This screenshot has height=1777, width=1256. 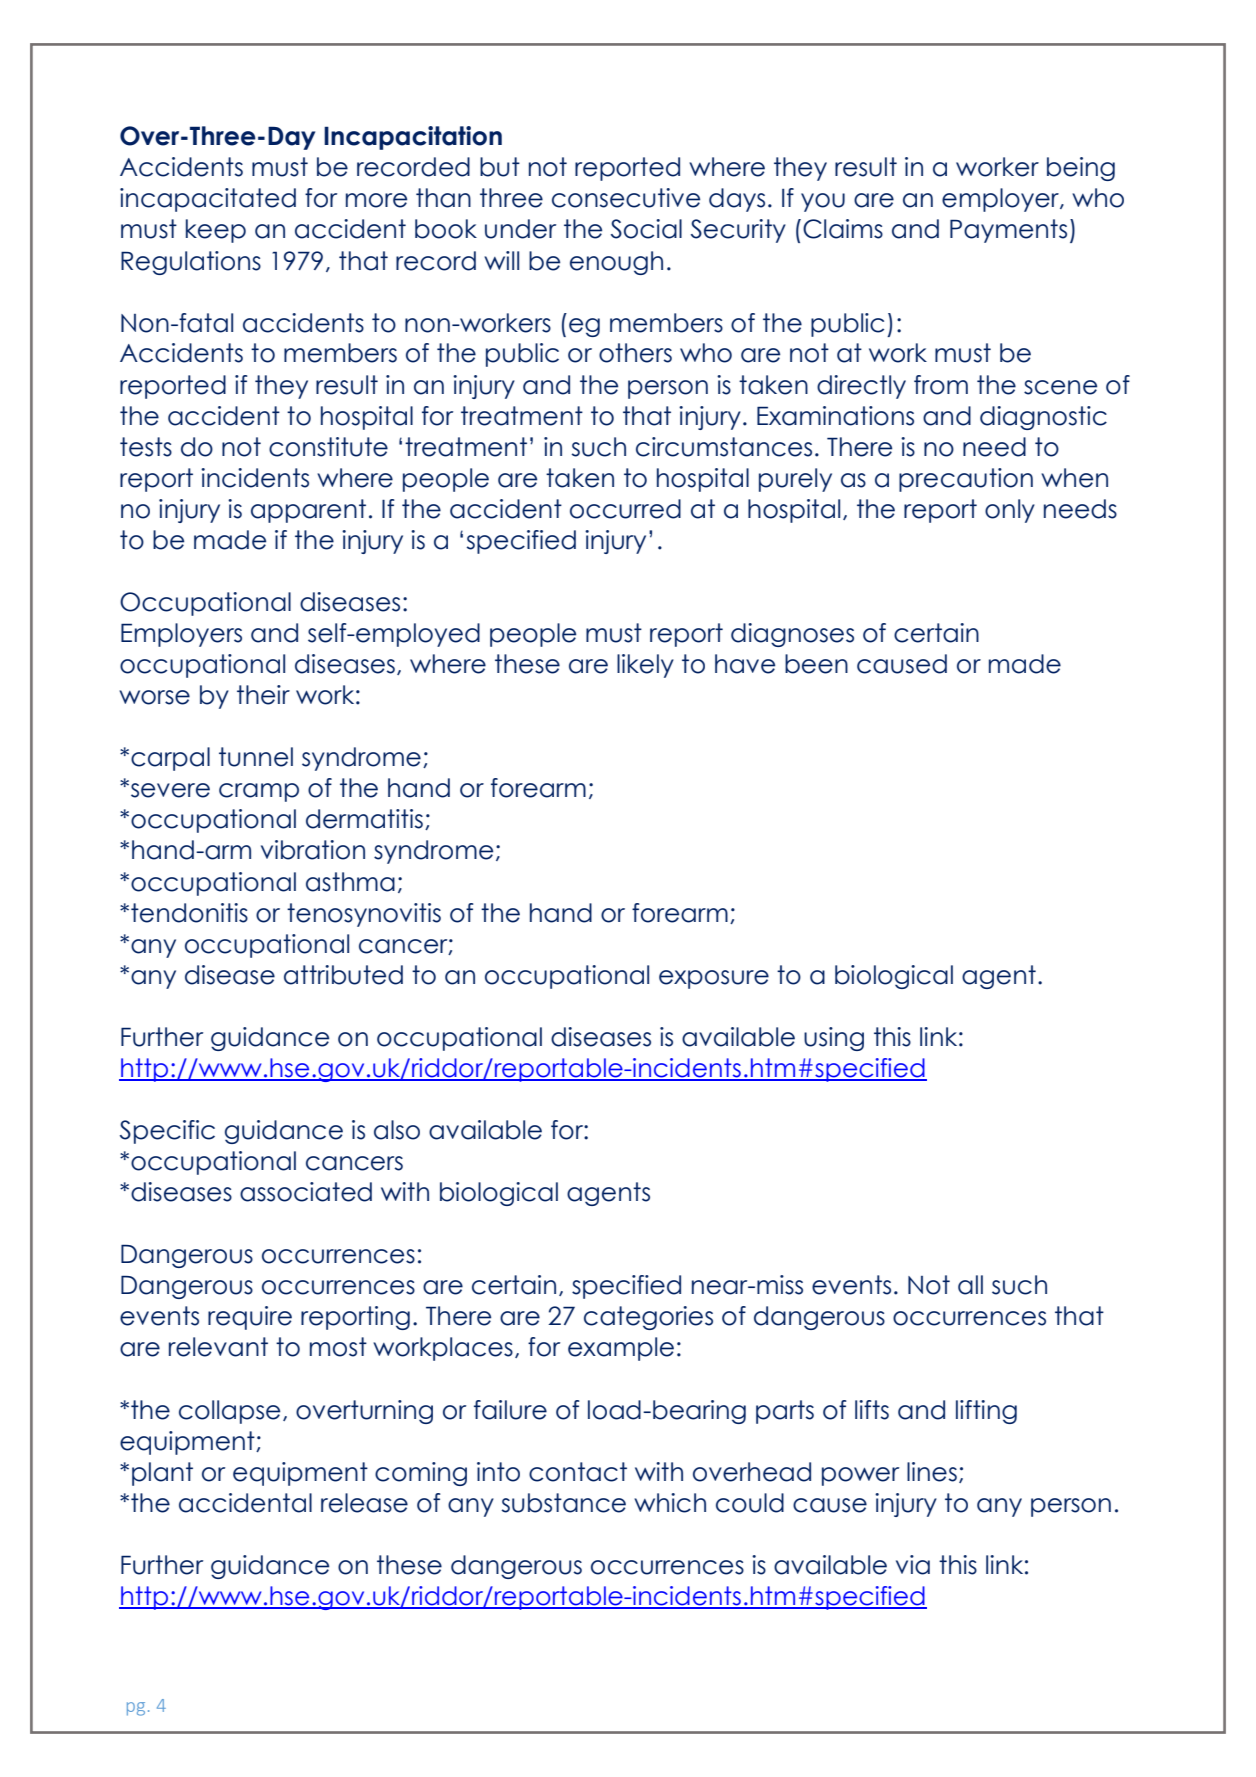 I want to click on Specific, so click(x=167, y=1132).
